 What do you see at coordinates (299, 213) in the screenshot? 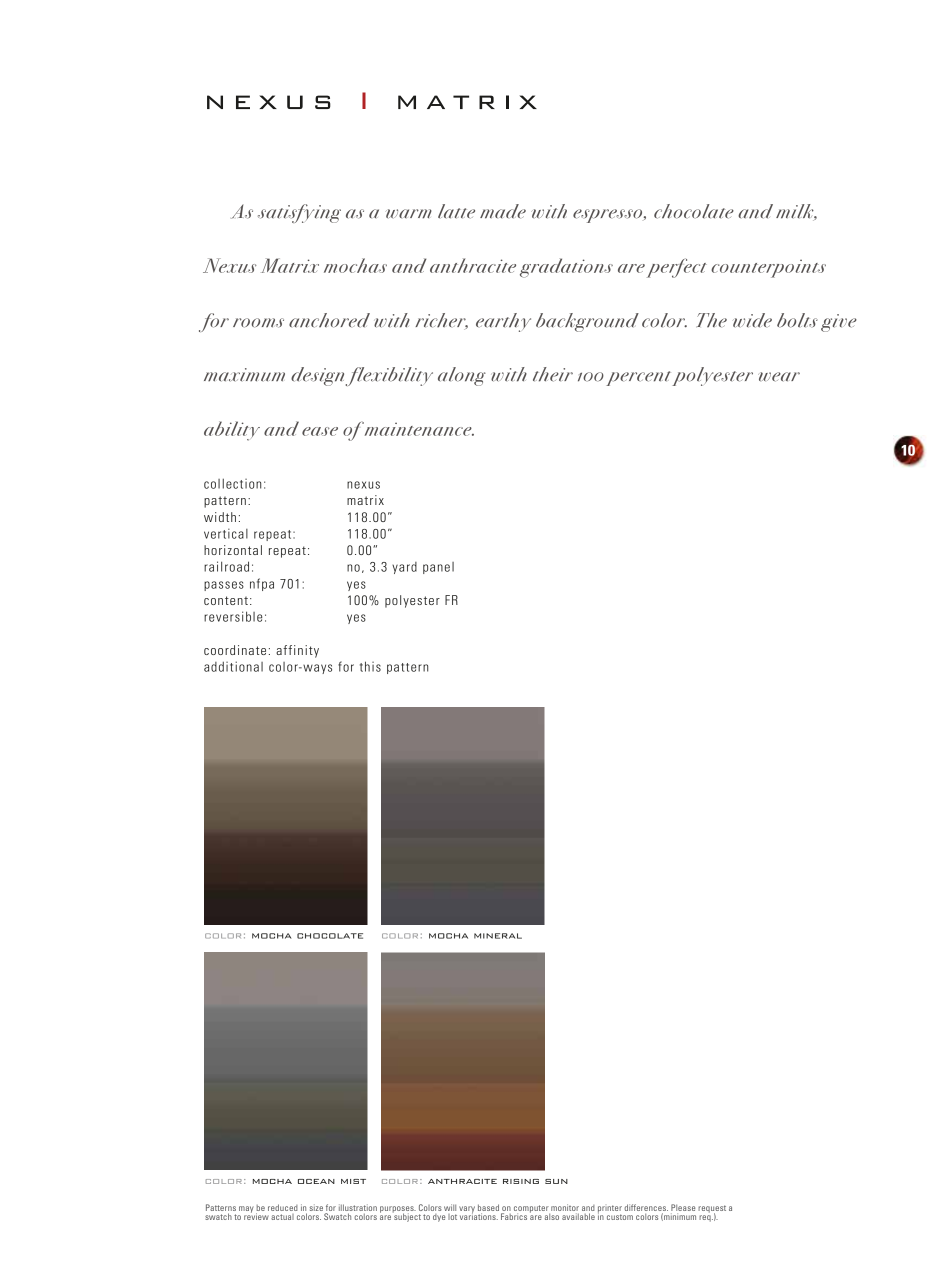
I see `satisfying` at bounding box center [299, 213].
